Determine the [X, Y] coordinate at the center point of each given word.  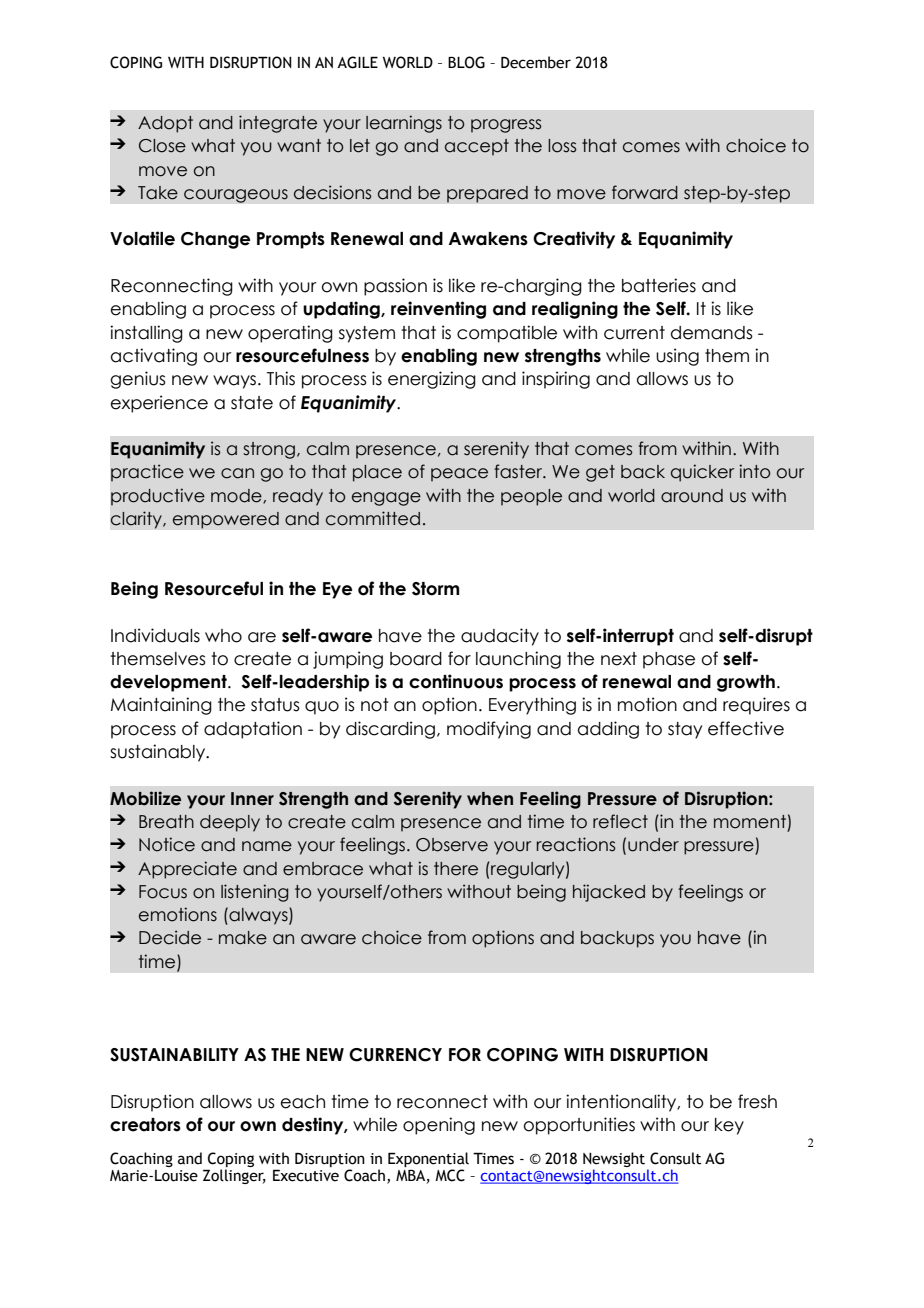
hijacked [609, 893]
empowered [225, 520]
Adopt [165, 124]
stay [685, 730]
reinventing [438, 310]
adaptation [253, 730]
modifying [489, 730]
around [692, 496]
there [456, 869]
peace [459, 475]
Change [215, 240]
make [243, 938]
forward [645, 192]
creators [145, 1125]
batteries [659, 285]
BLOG [466, 62]
